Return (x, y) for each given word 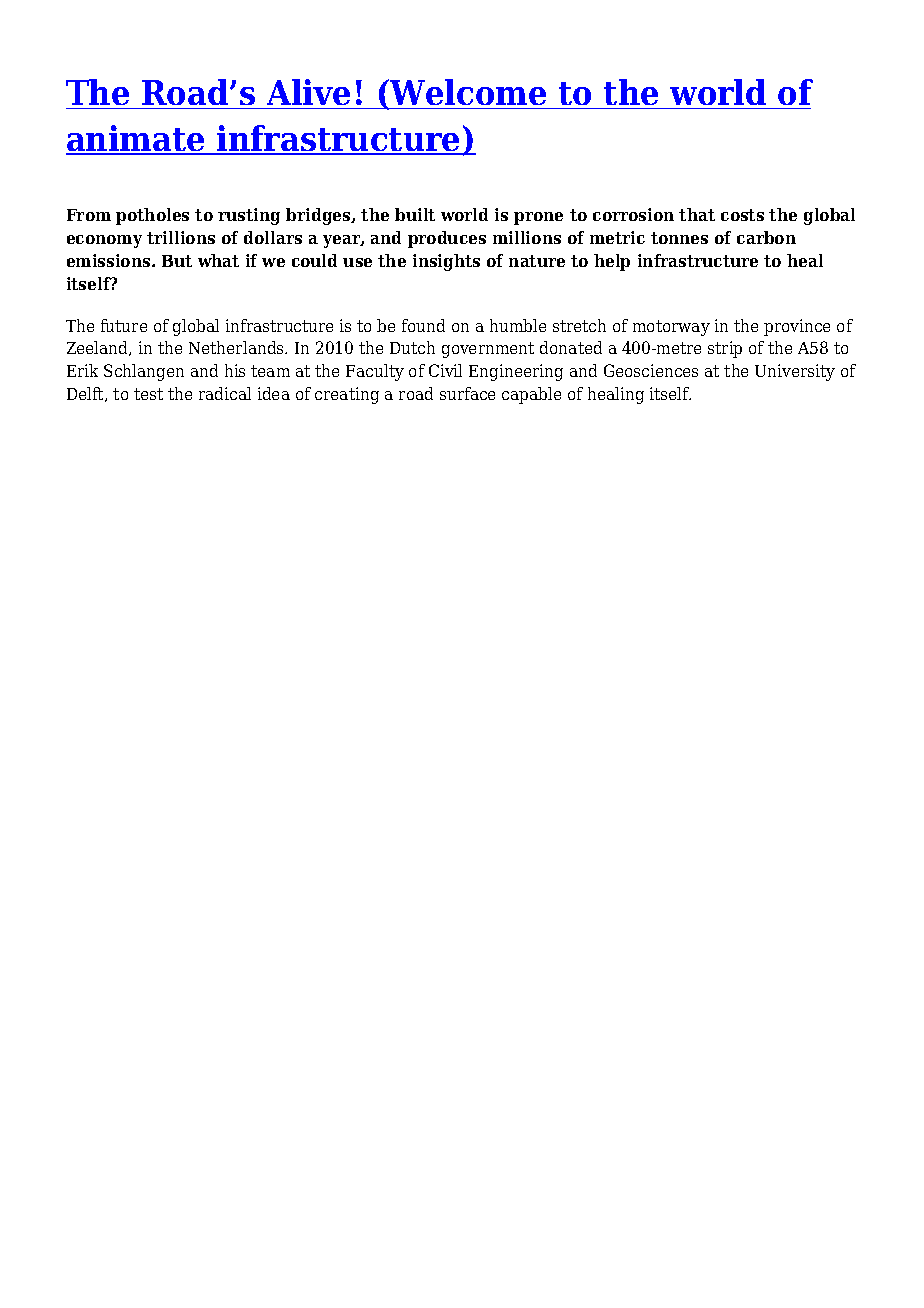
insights (446, 262)
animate (136, 139)
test (148, 394)
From (89, 215)
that (697, 214)
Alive (308, 92)
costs (742, 215)
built (415, 214)
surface (467, 393)
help (612, 262)
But (177, 261)
